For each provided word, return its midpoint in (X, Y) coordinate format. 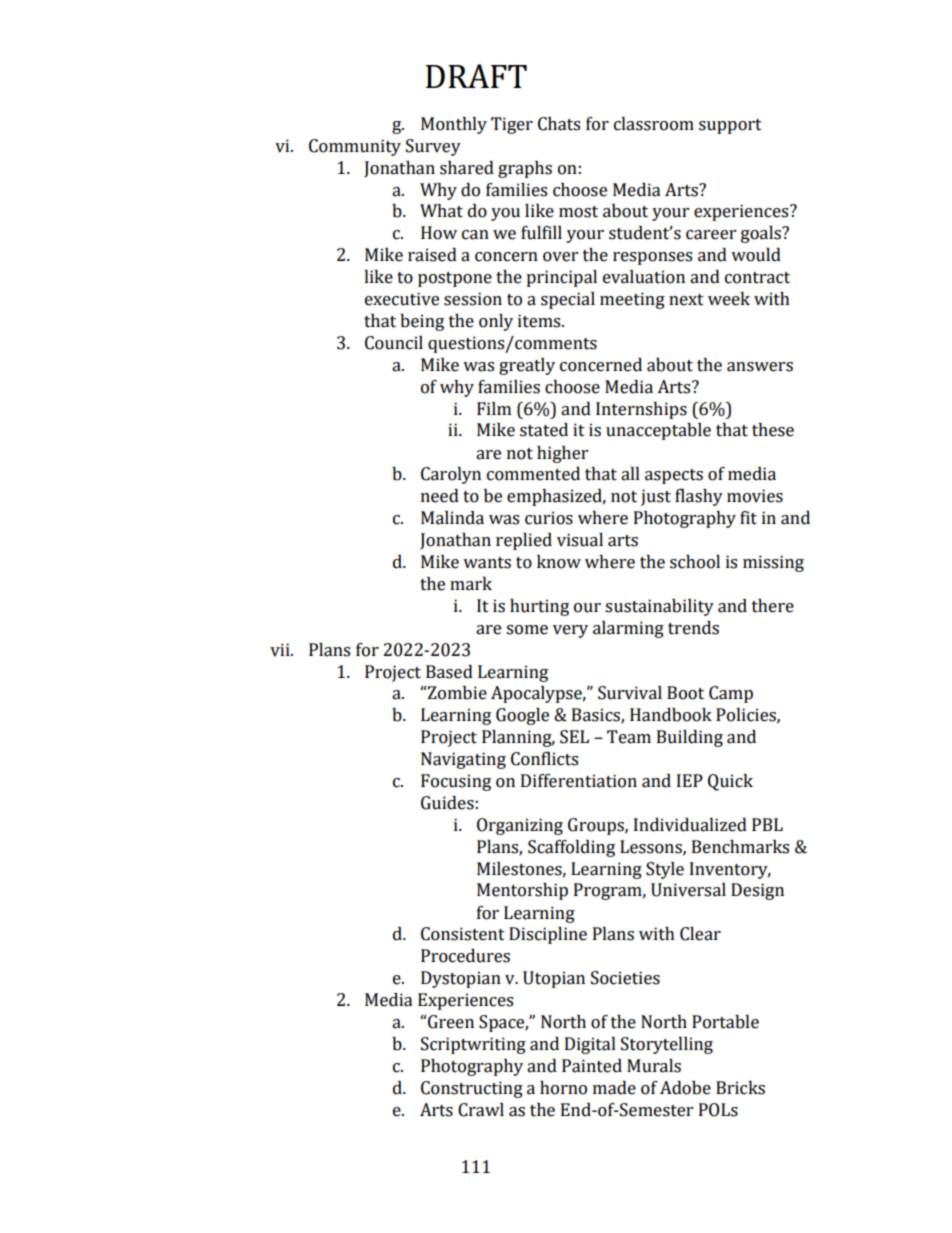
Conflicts (544, 759)
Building (690, 738)
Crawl (481, 1110)
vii (281, 650)
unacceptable (658, 431)
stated (544, 430)
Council (394, 343)
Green (451, 1022)
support (730, 126)
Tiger (512, 125)
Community (355, 147)
